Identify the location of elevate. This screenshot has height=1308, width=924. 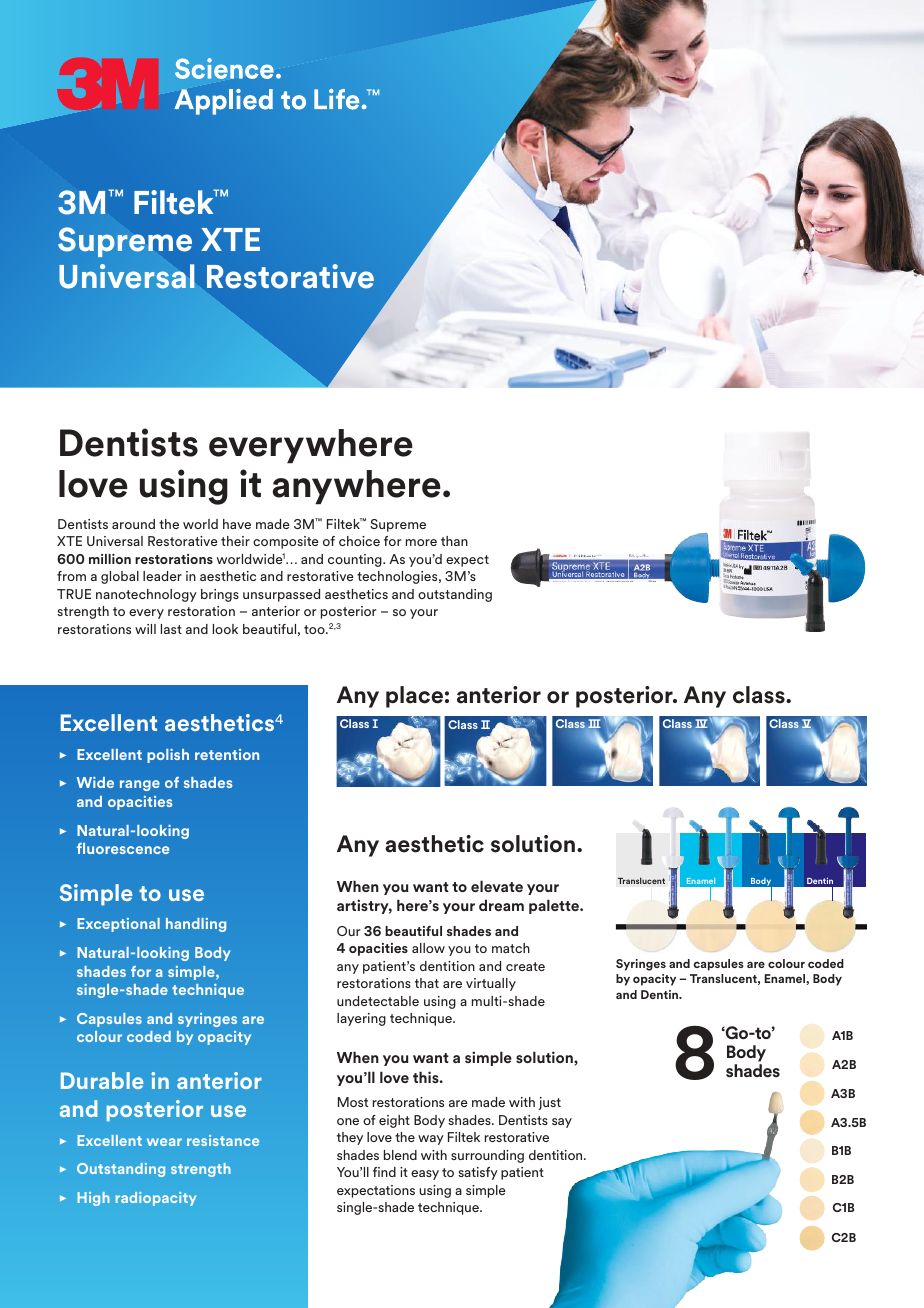
(497, 886).
